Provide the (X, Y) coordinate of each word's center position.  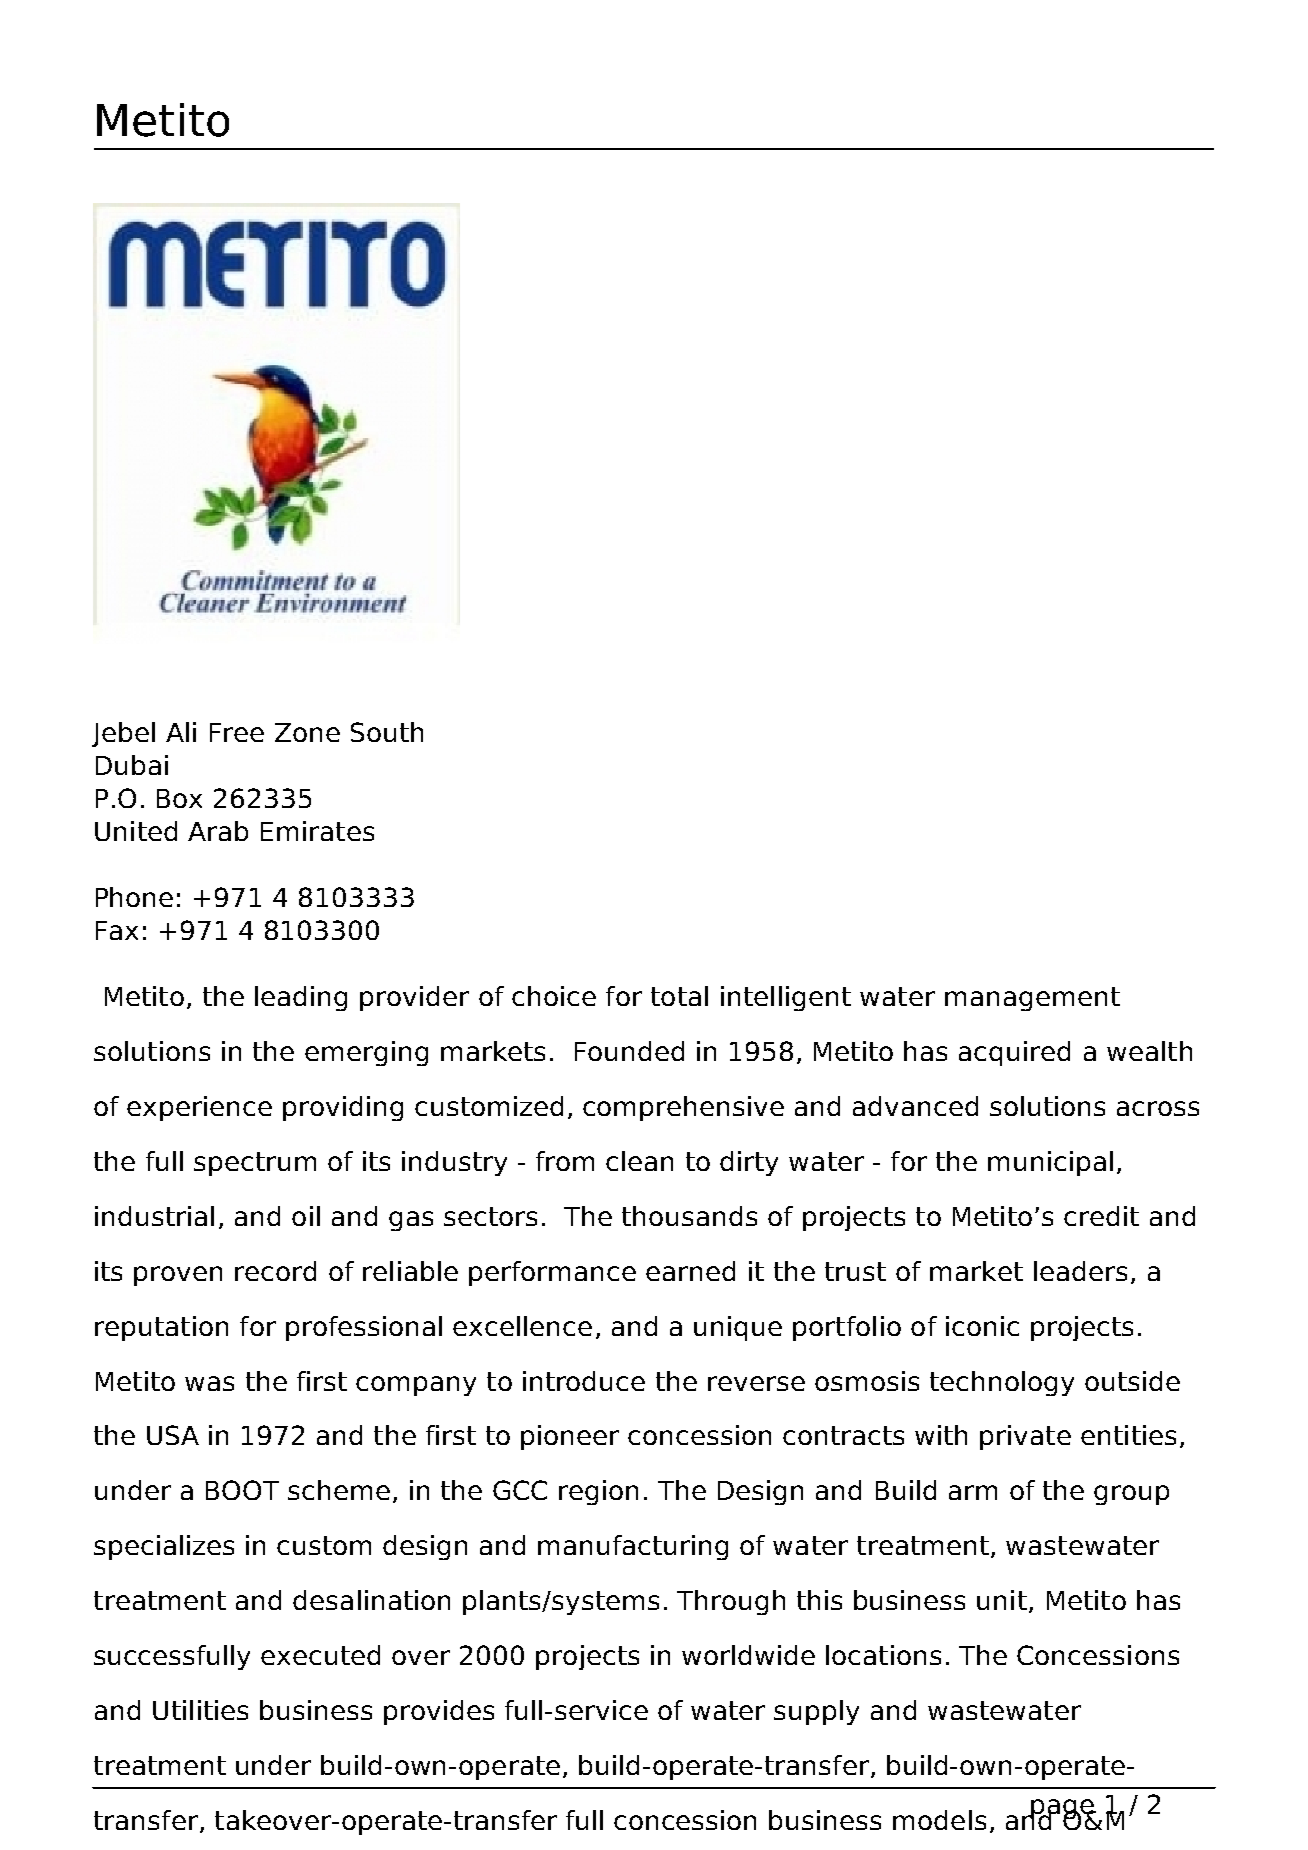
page (1062, 1810)
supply (816, 1712)
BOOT (242, 1490)
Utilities (200, 1710)
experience (199, 1108)
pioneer (570, 1437)
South (387, 732)
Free (237, 732)
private (1025, 1437)
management (1032, 999)
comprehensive (683, 1108)
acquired (1014, 1053)
